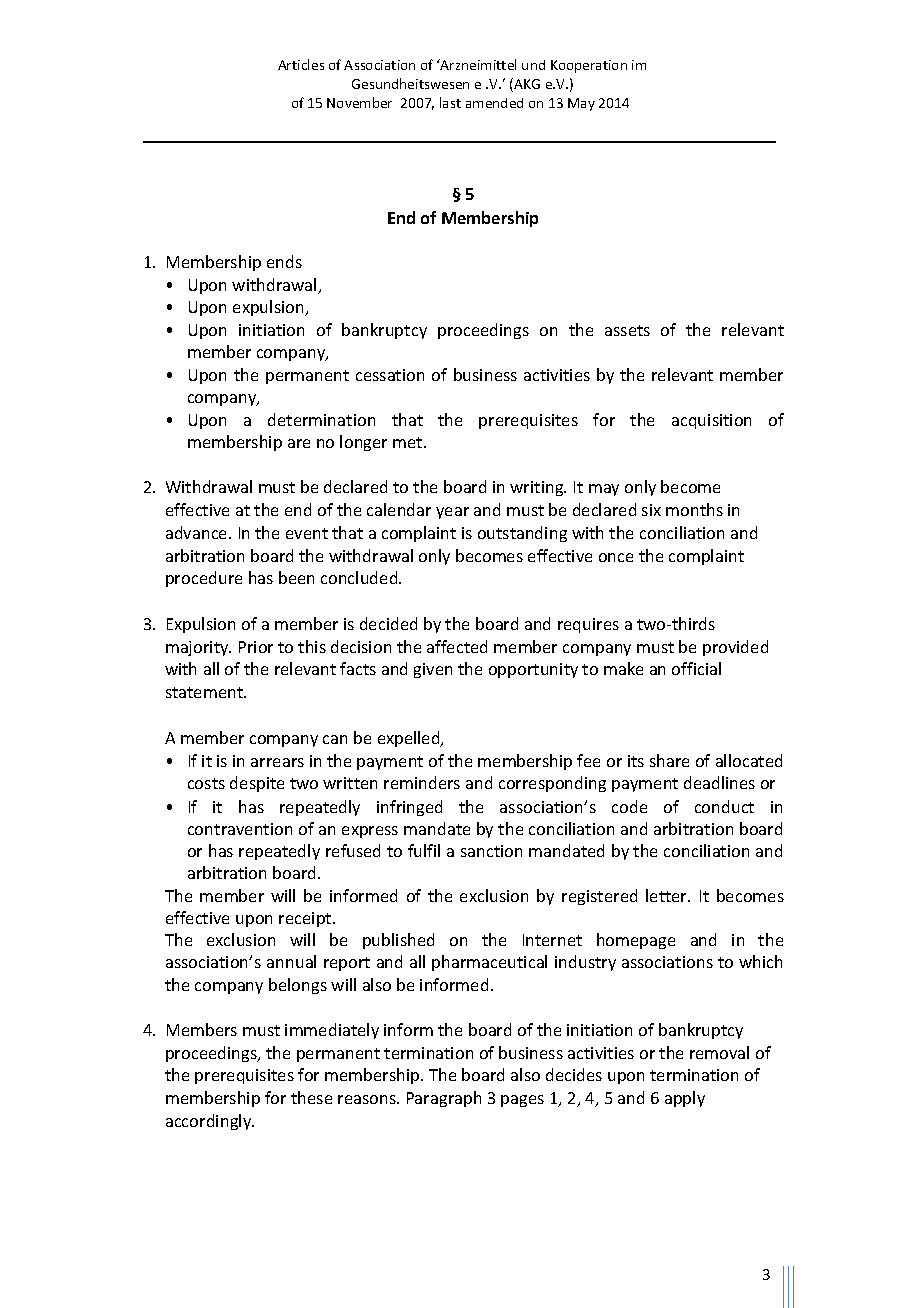 This document has height=1308, width=924. I want to click on AKG, so click(526, 85).
